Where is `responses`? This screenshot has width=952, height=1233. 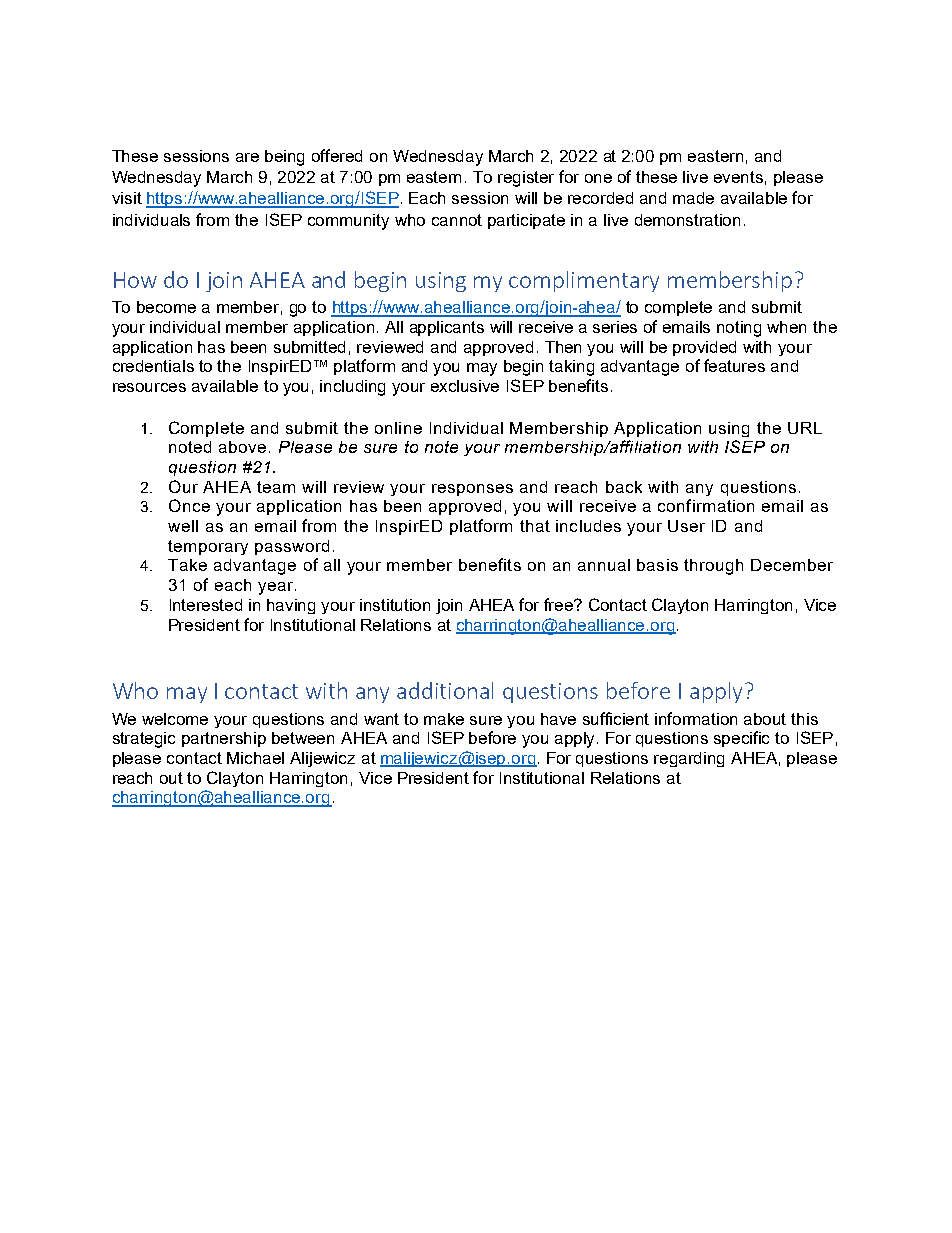
responses is located at coordinates (472, 490).
